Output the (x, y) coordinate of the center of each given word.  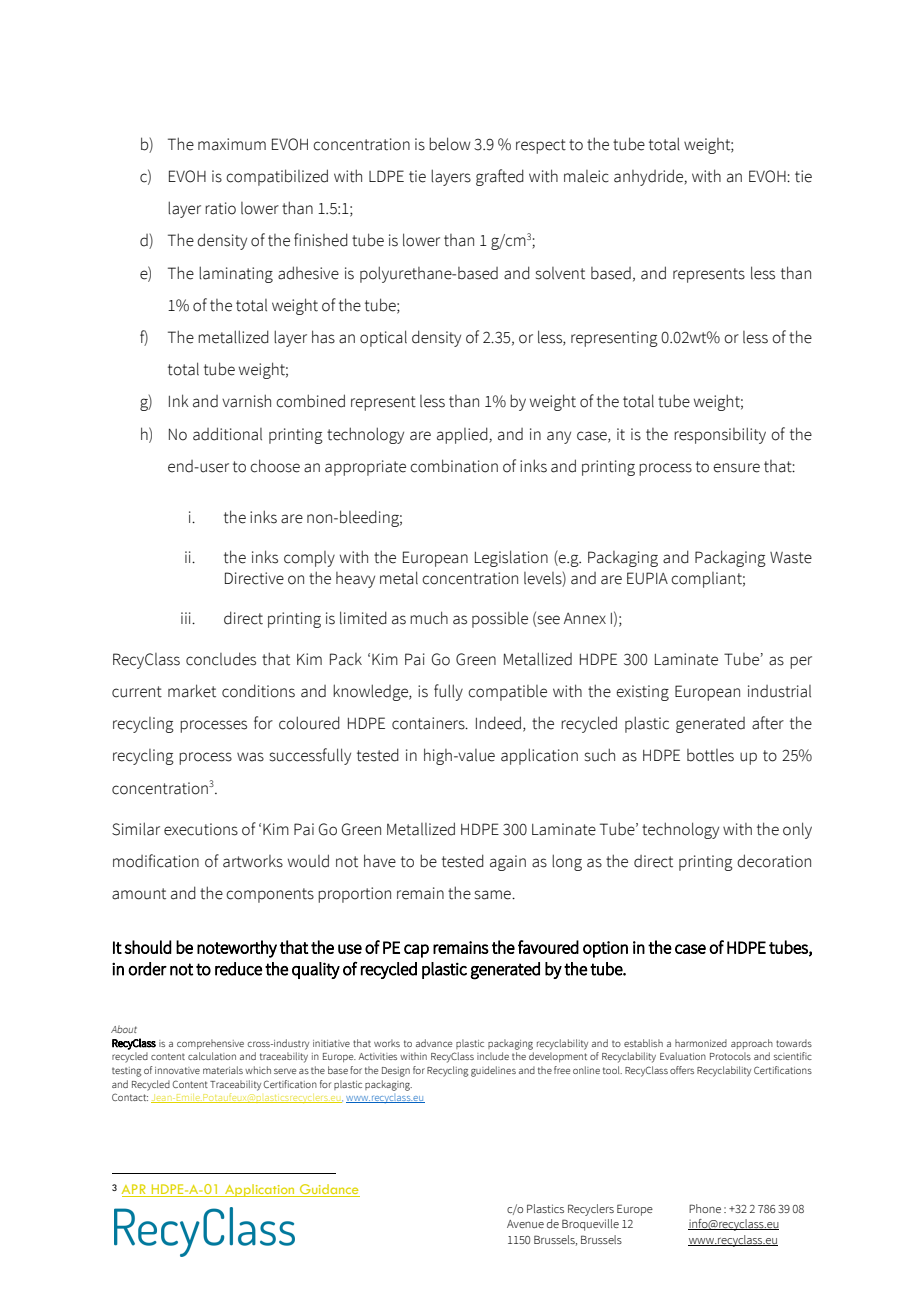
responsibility (720, 435)
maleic (586, 176)
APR (135, 1190)
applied (463, 435)
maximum (232, 144)
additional (227, 434)
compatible (507, 693)
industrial (779, 691)
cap (416, 951)
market (192, 691)
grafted (500, 177)
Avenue (525, 1224)
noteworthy (237, 949)
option (605, 949)
